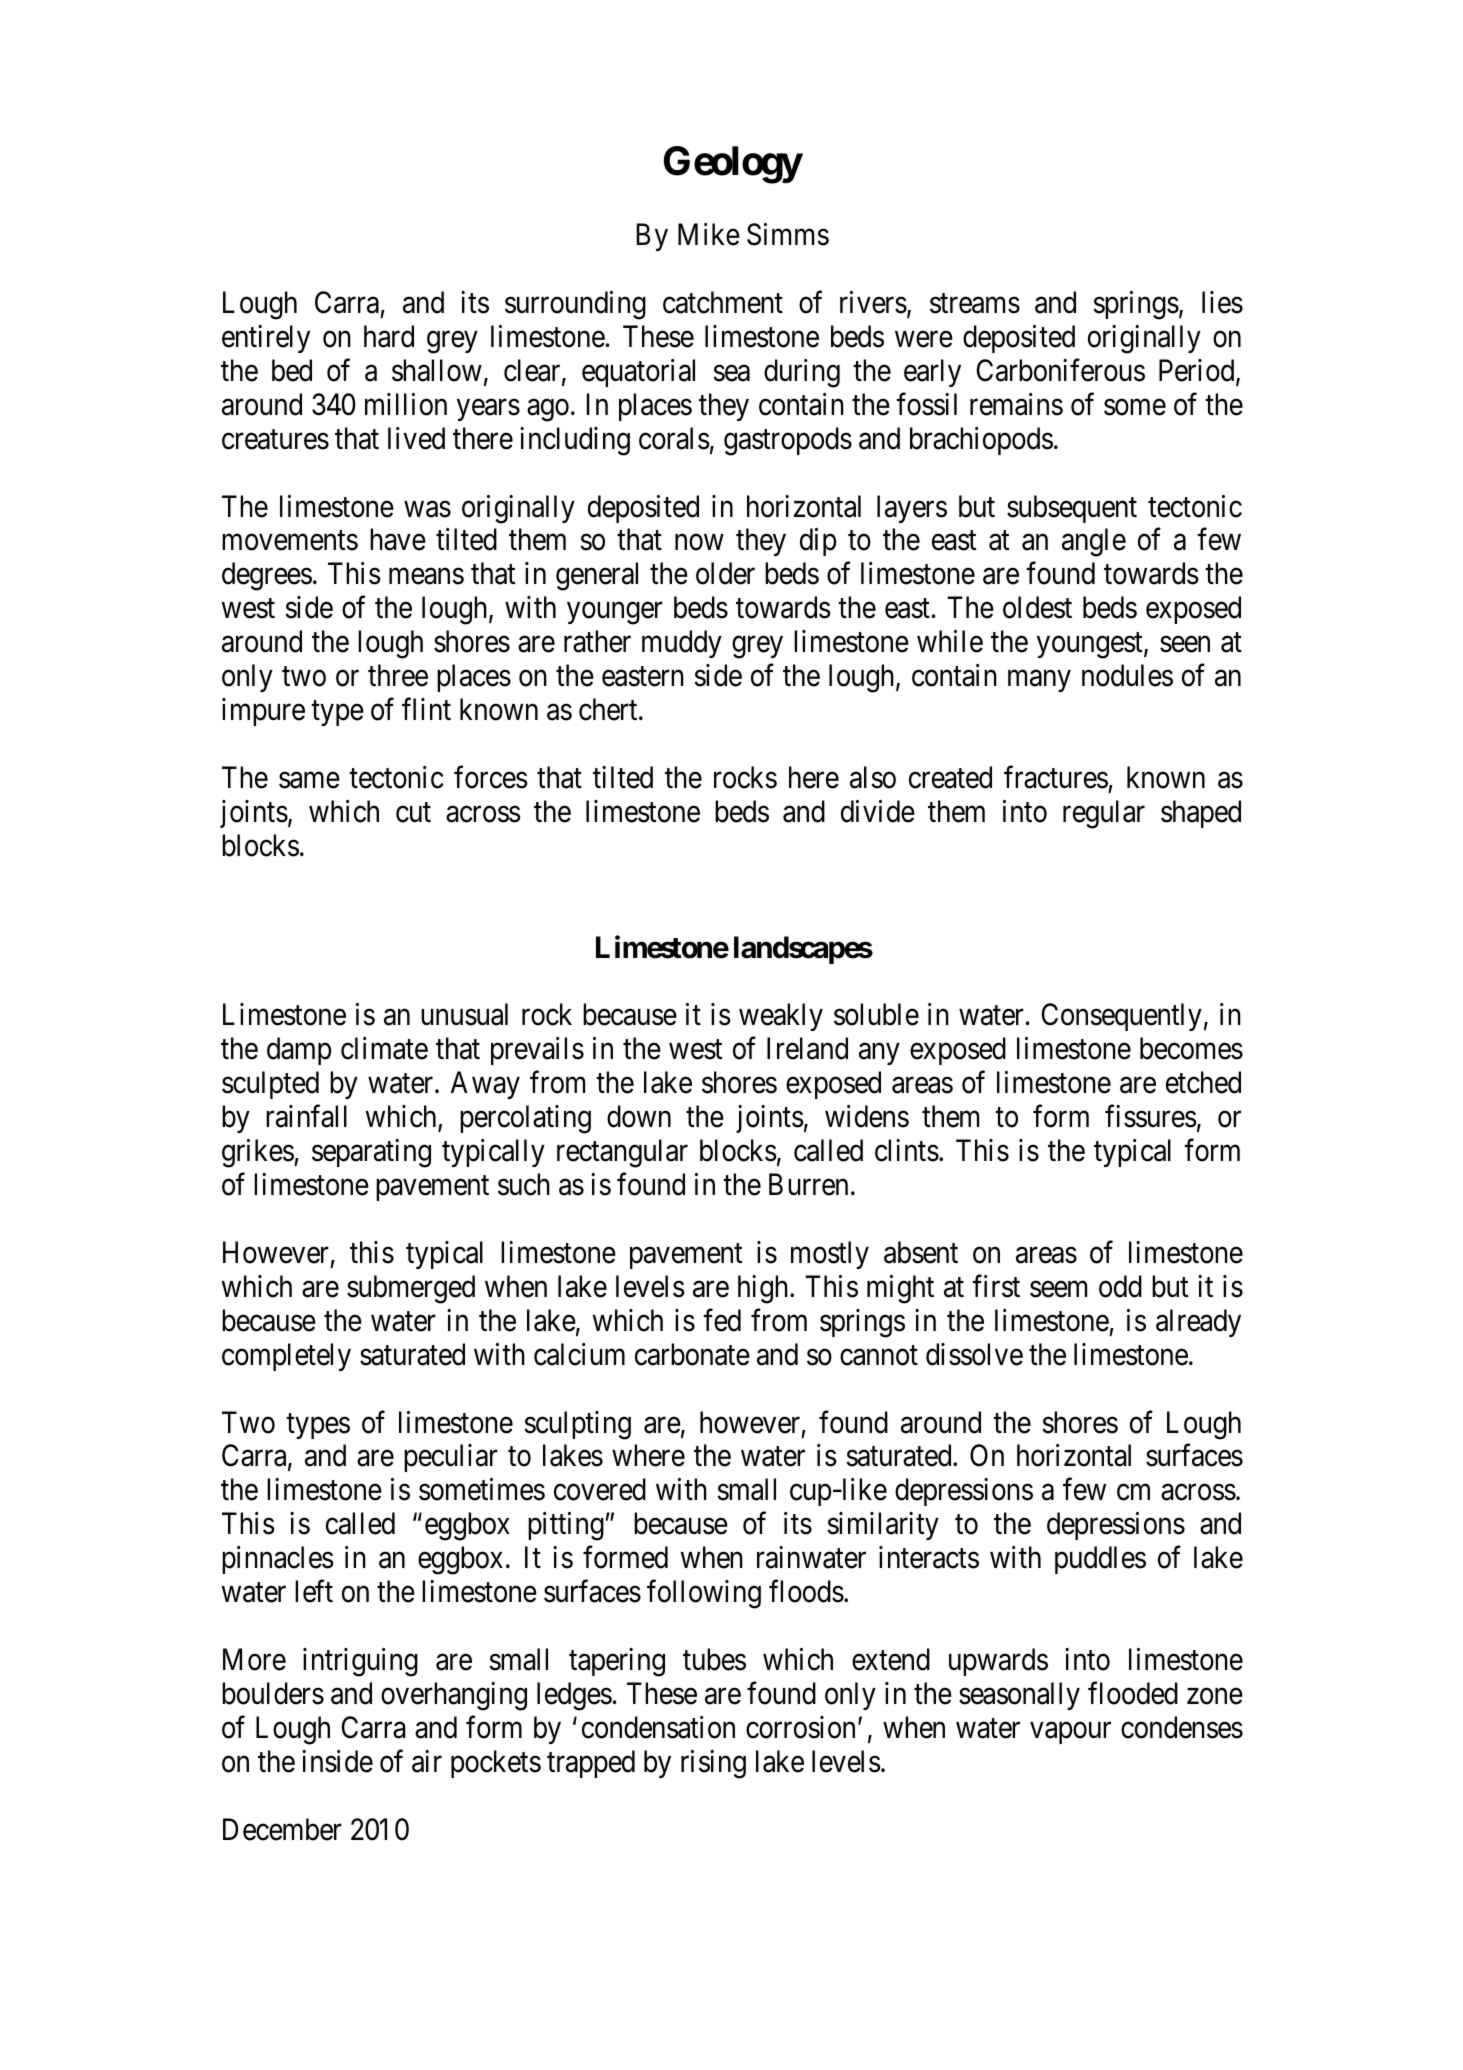 Image resolution: width=1463 pixels, height=2070 pixels. What do you see at coordinates (682, 644) in the document?
I see `muddy` at bounding box center [682, 644].
